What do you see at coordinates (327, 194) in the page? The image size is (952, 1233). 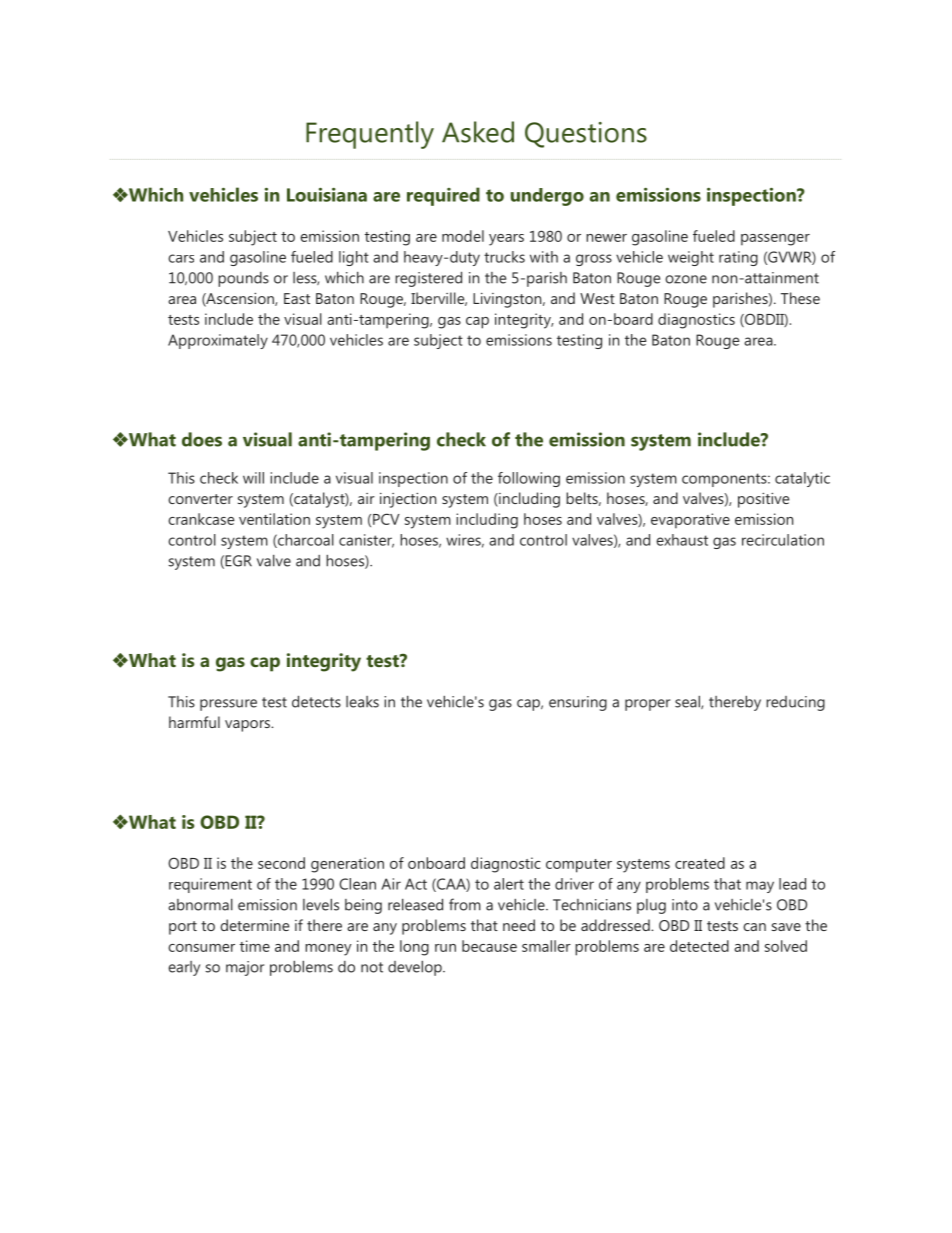 I see `Louisiana` at bounding box center [327, 194].
